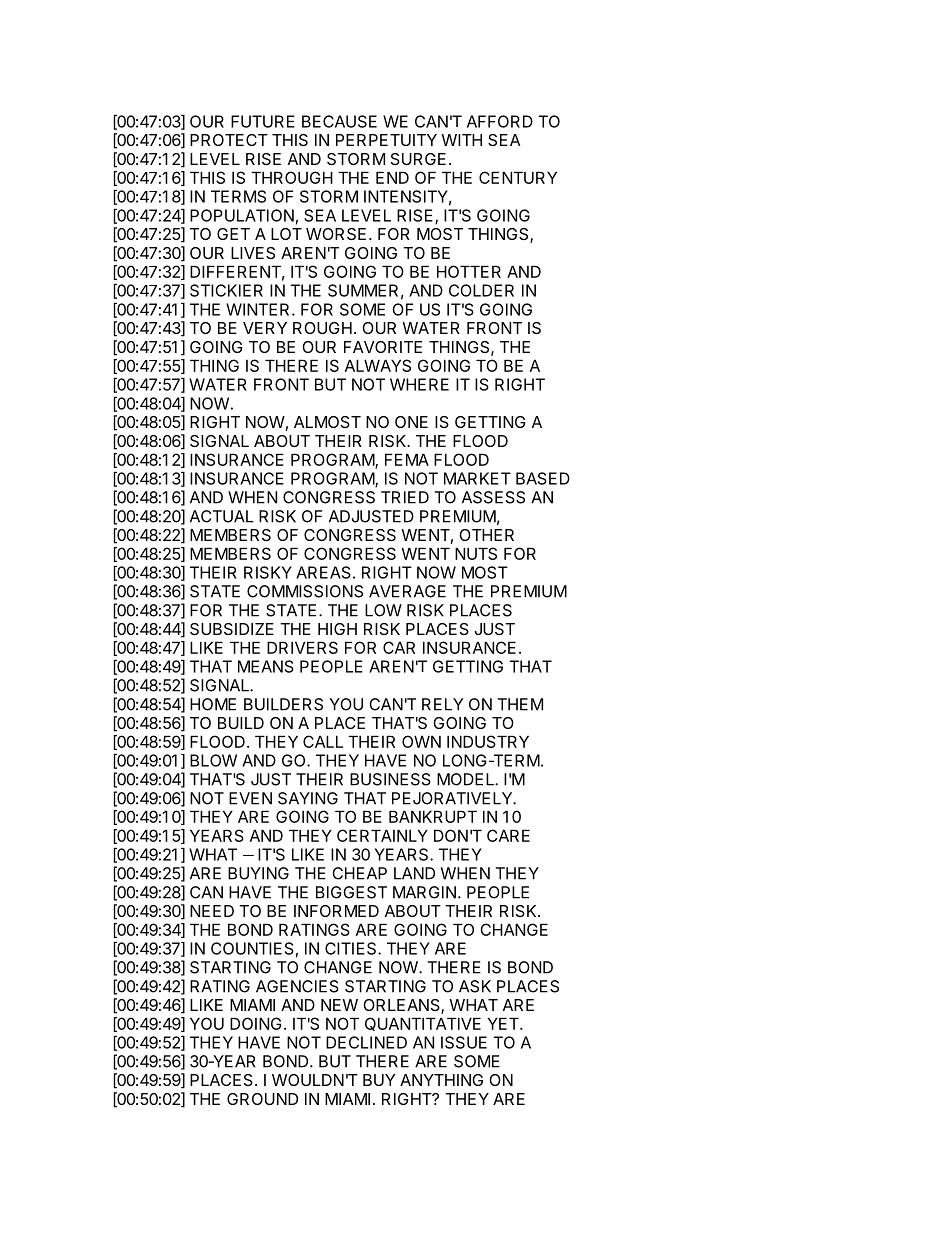  Describe the element at coordinates (407, 591) in the page. I see `AVERAGE` at that location.
